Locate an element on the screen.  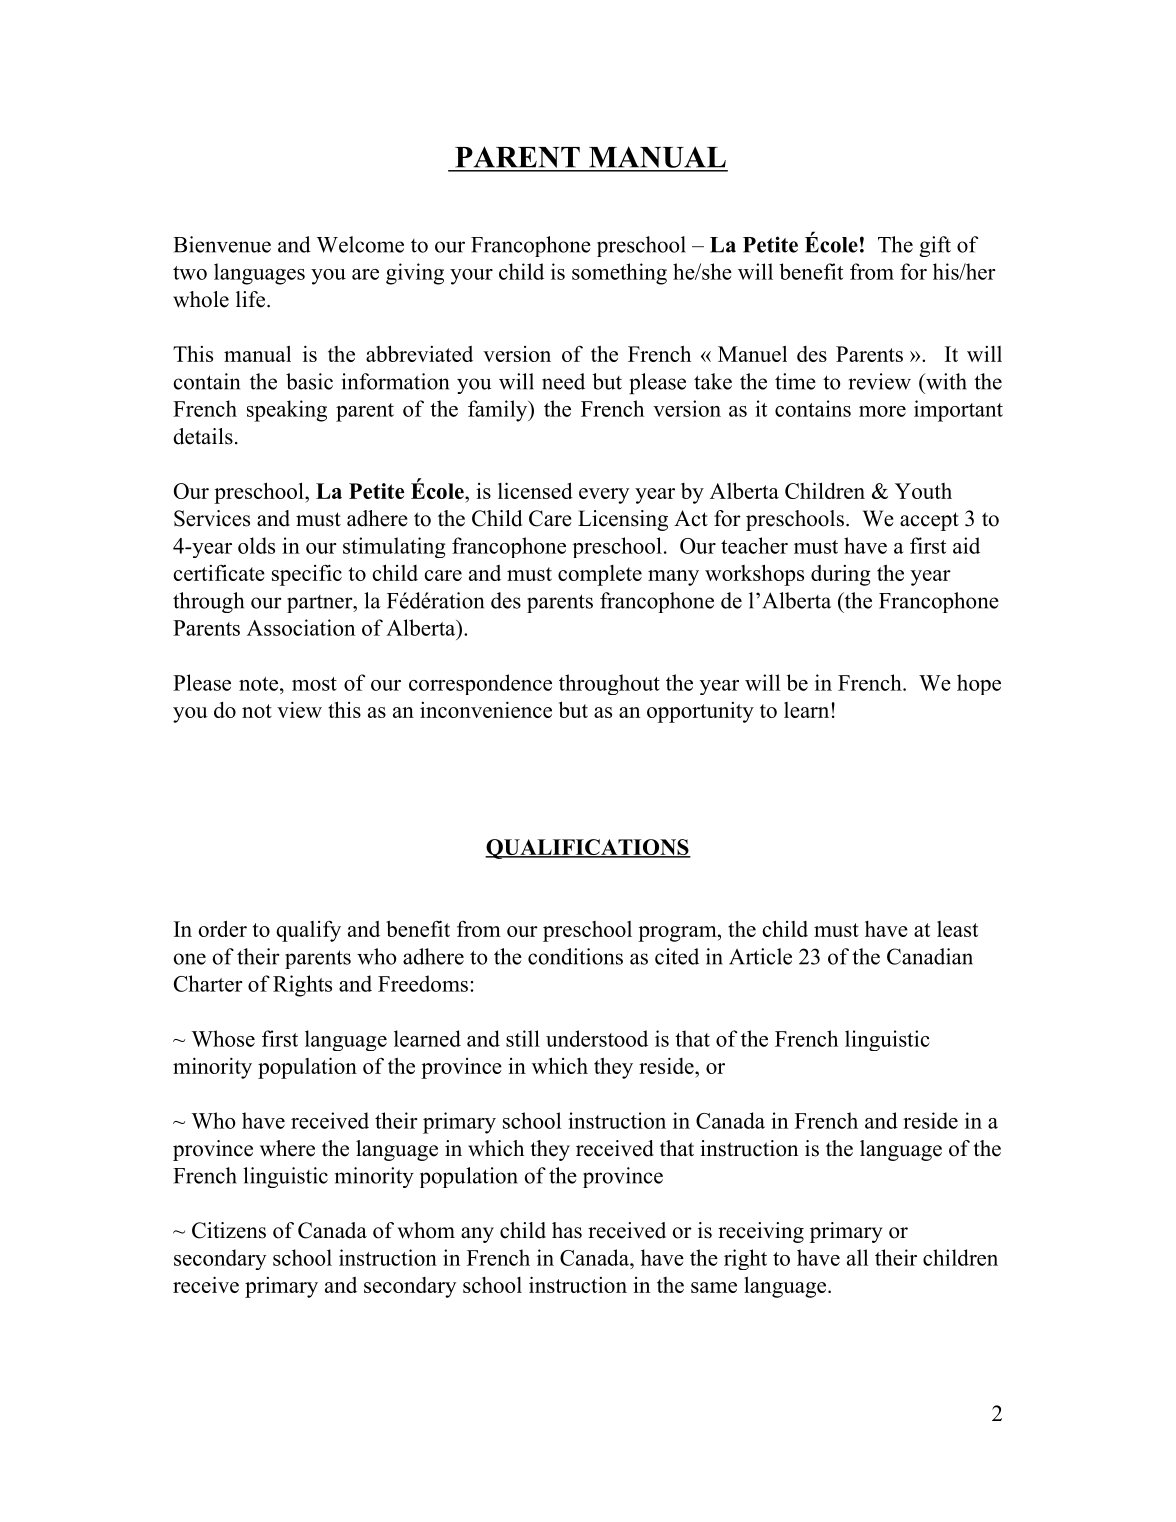
life is located at coordinates (252, 299).
